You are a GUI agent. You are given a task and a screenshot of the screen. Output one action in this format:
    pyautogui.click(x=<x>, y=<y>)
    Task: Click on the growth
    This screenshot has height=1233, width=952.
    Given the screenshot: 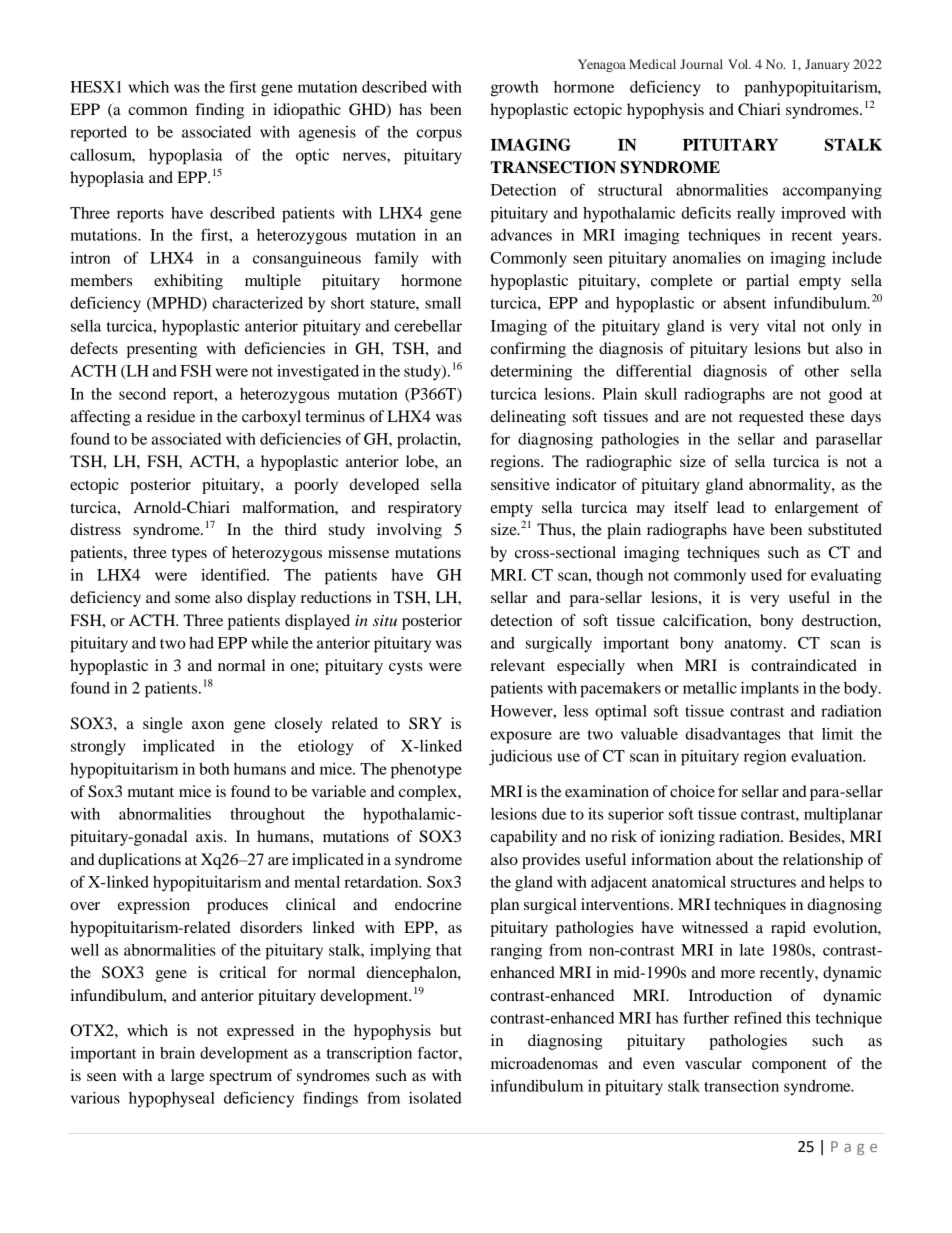 What is the action you would take?
    pyautogui.click(x=514, y=89)
